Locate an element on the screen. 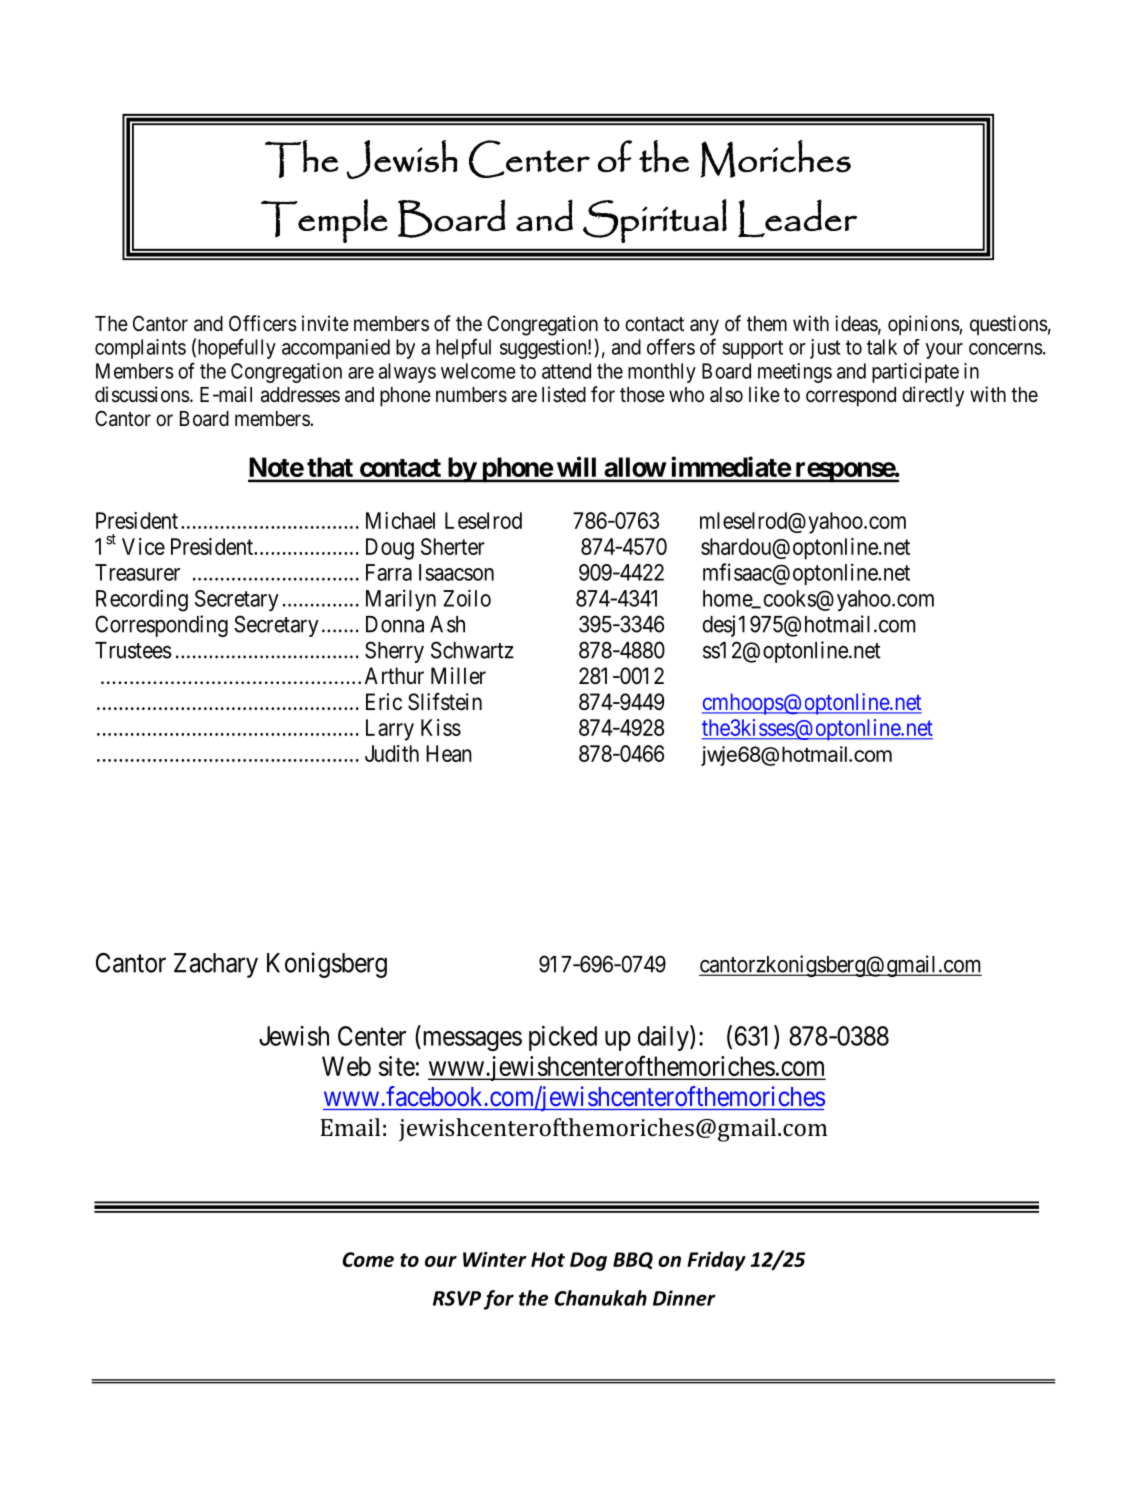 The image size is (1147, 1485). RSVP is located at coordinates (457, 1298).
